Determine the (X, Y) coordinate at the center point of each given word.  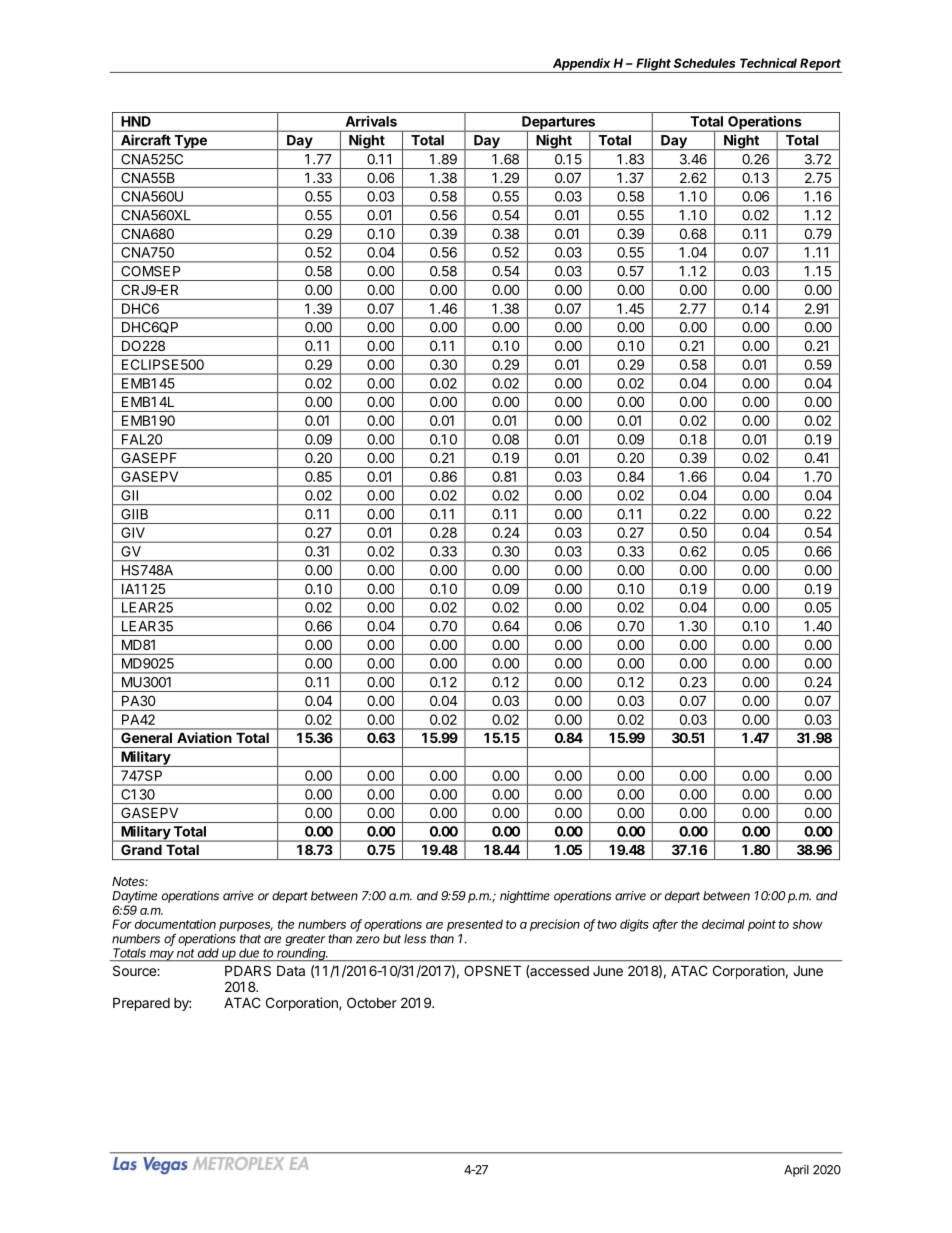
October (372, 1002)
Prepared (141, 1004)
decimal (723, 924)
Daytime (134, 897)
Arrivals (371, 121)
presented (475, 925)
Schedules (705, 63)
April (796, 1171)
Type (190, 143)
